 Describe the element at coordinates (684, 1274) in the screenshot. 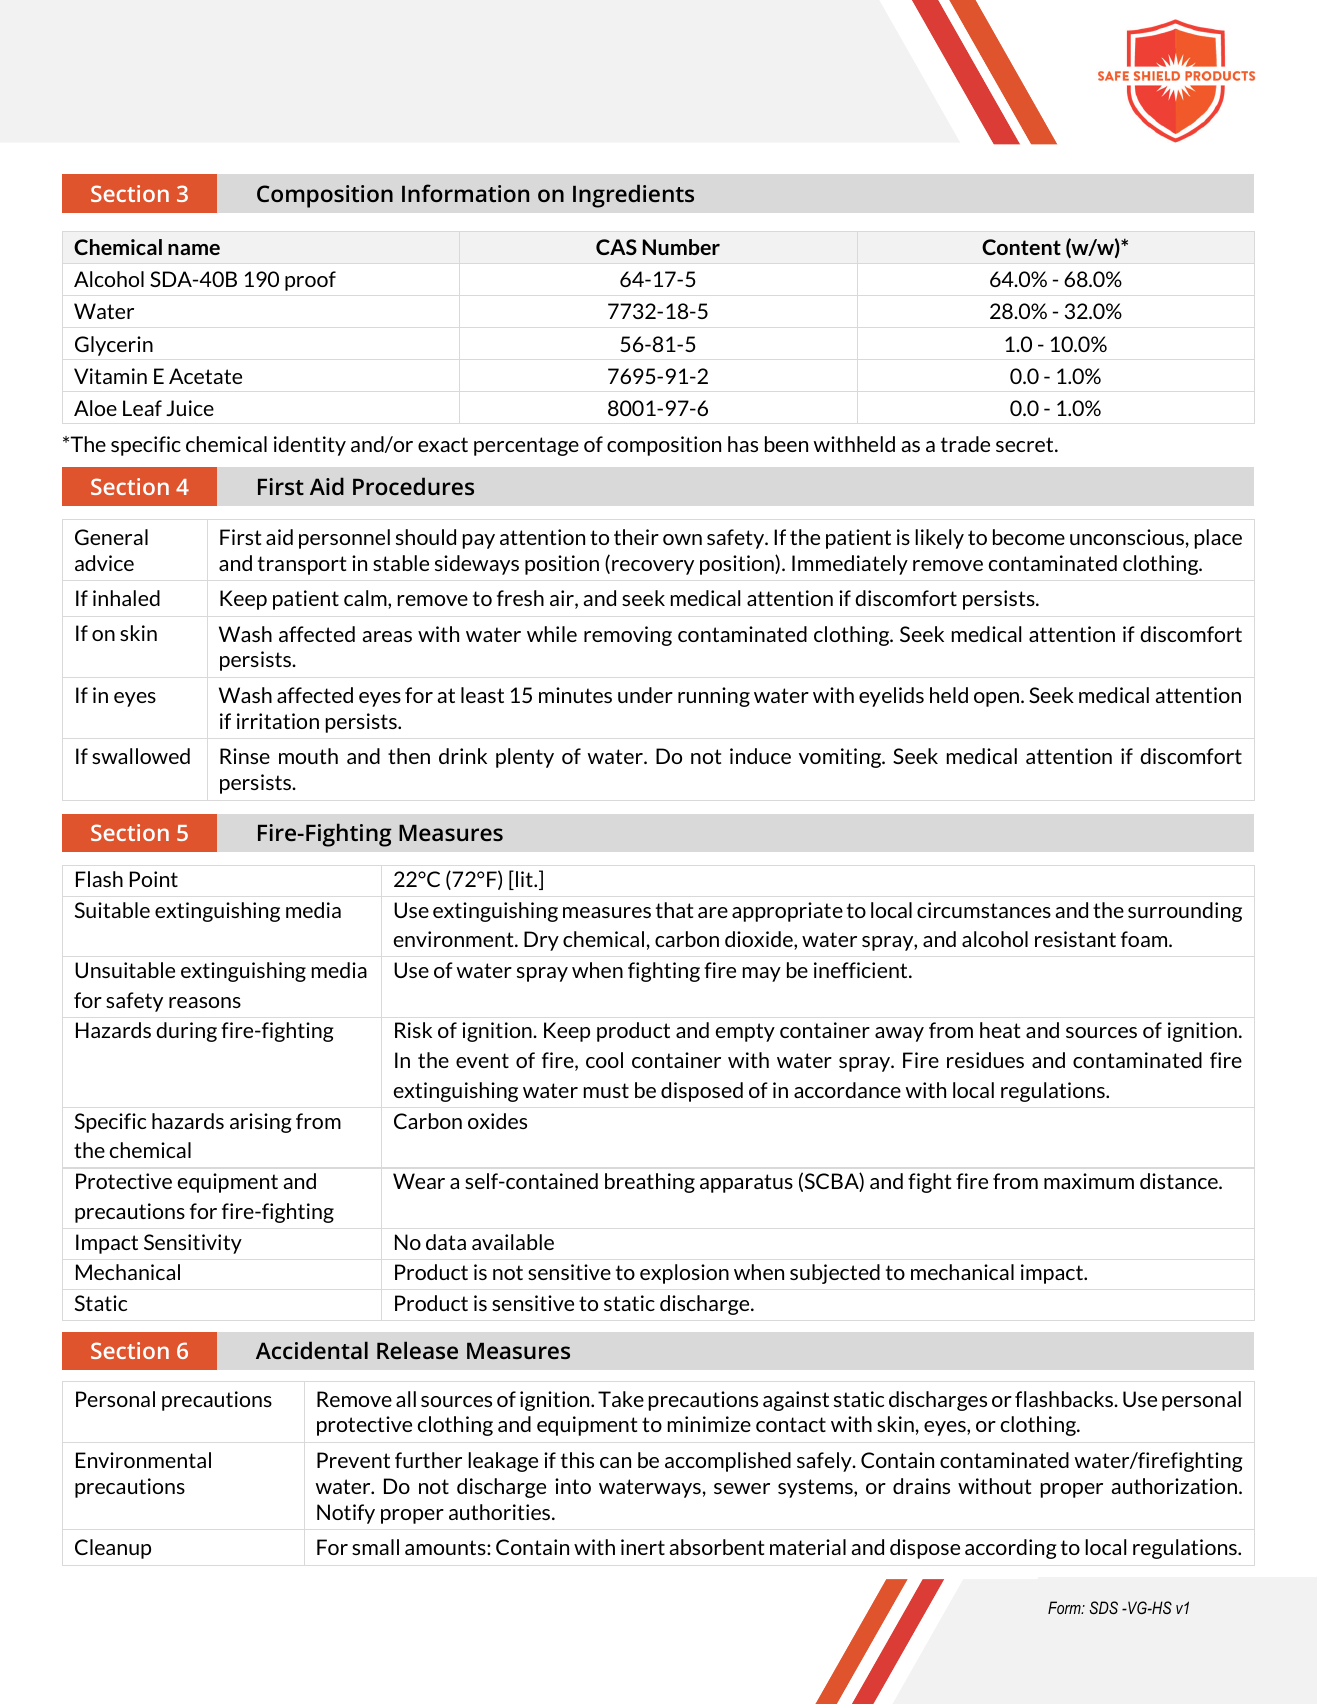

I see `explosion` at that location.
